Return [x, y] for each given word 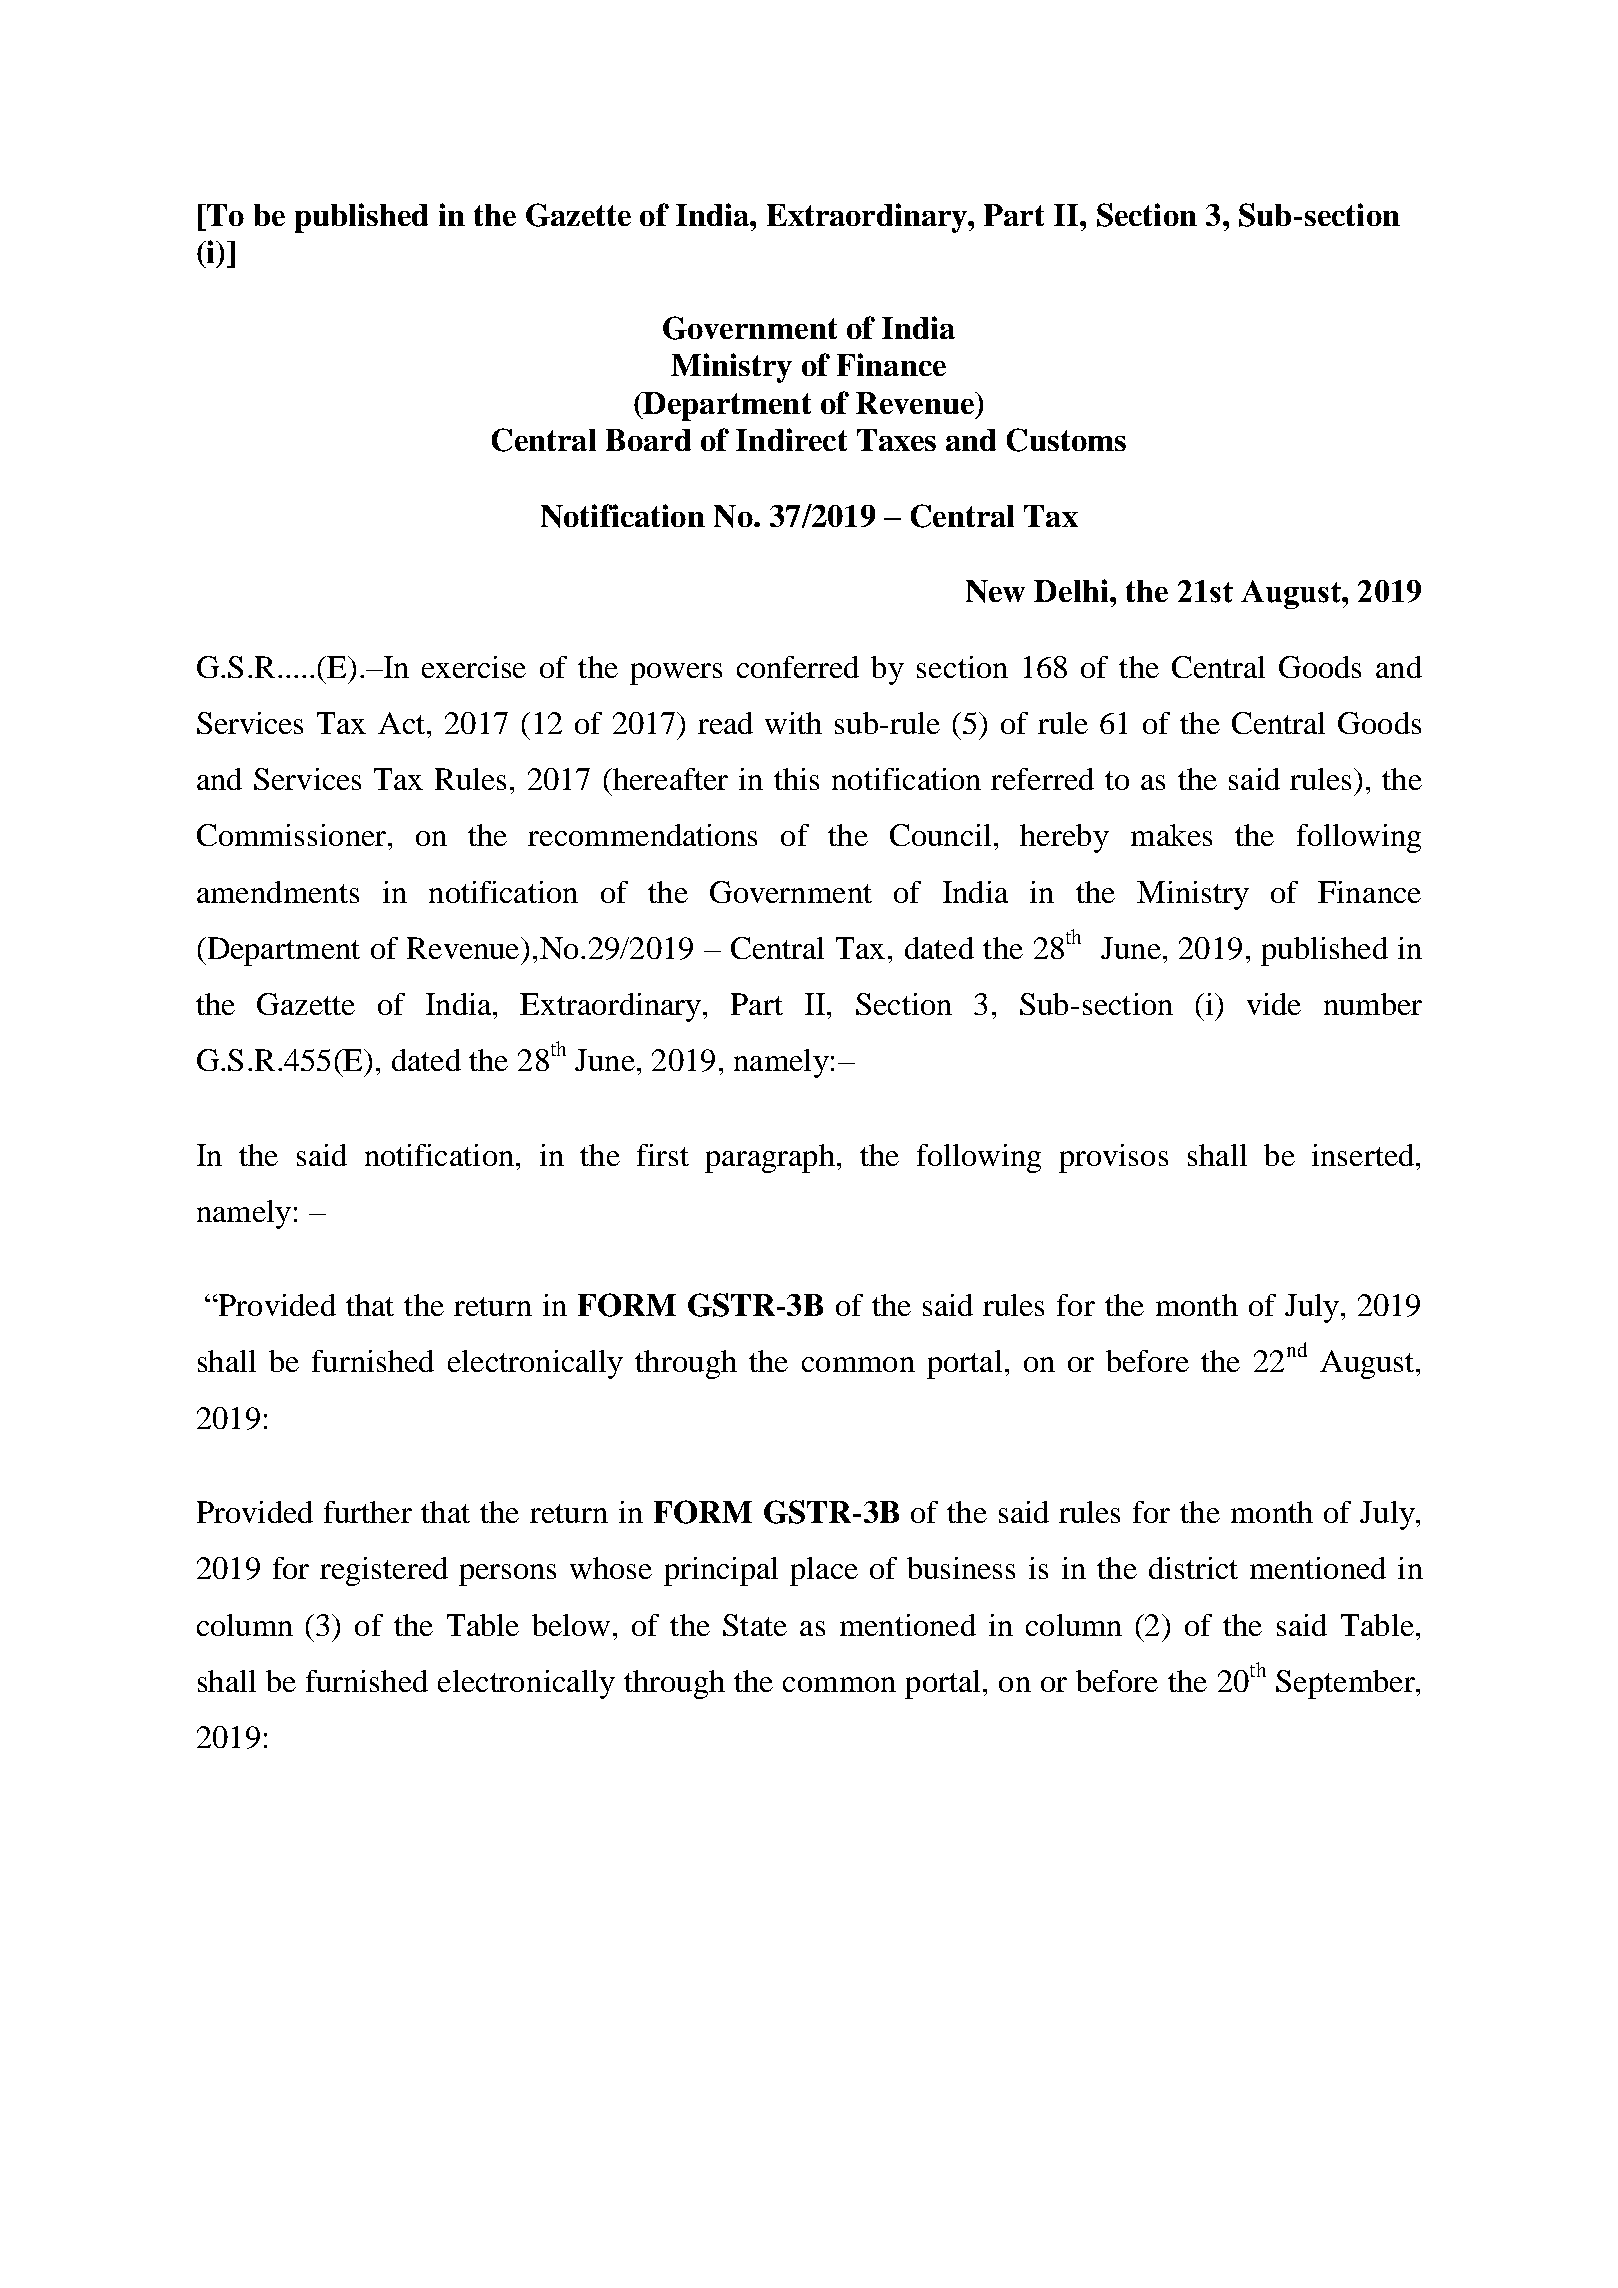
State [755, 1625]
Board [648, 440]
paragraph [770, 1158]
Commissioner [293, 835]
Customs [1066, 440]
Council [940, 835]
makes [1171, 835]
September [1346, 1684]
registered [384, 1571]
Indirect [791, 439]
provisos [1113, 1158]
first [663, 1155]
